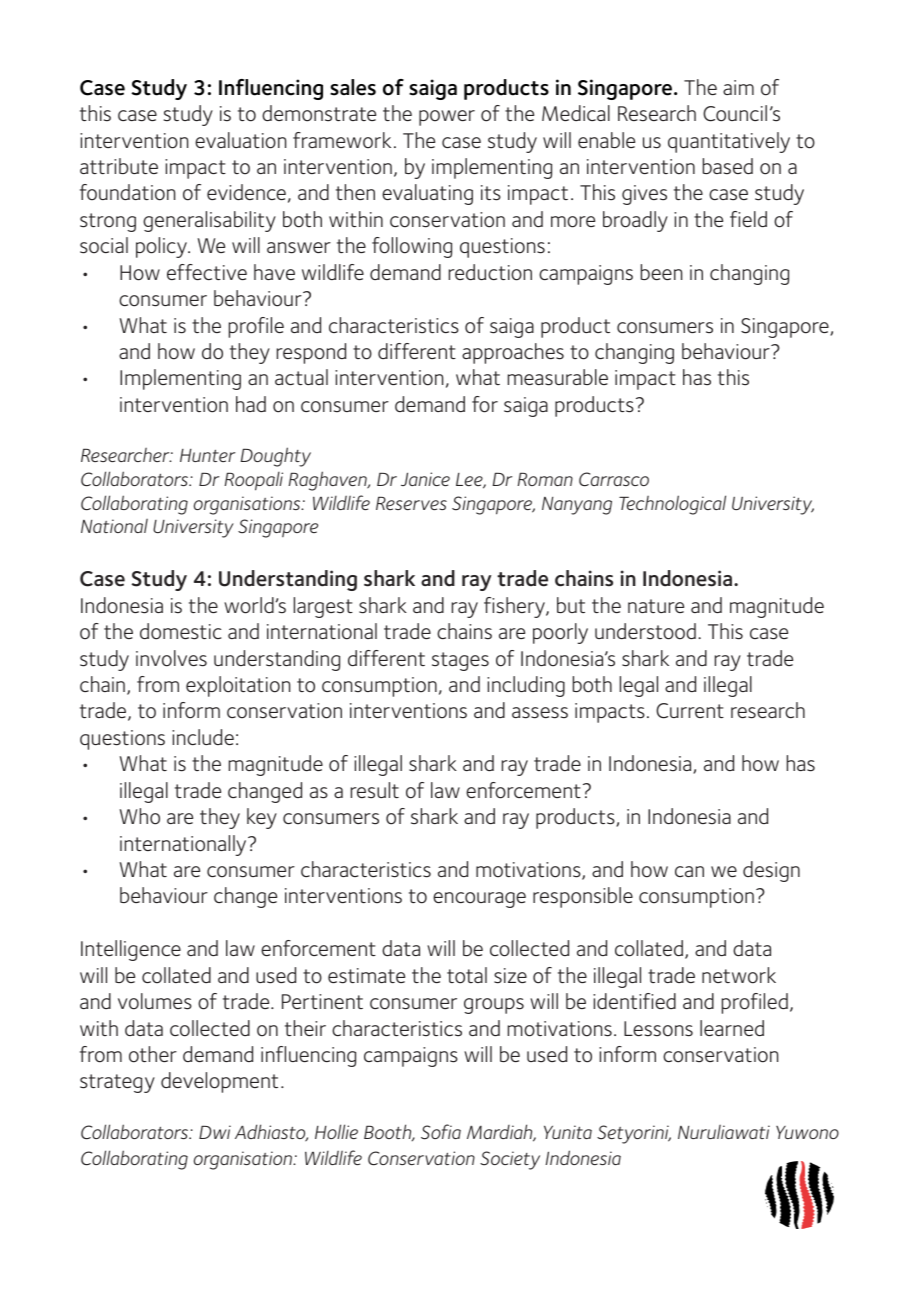  I want to click on stages, so click(460, 661).
